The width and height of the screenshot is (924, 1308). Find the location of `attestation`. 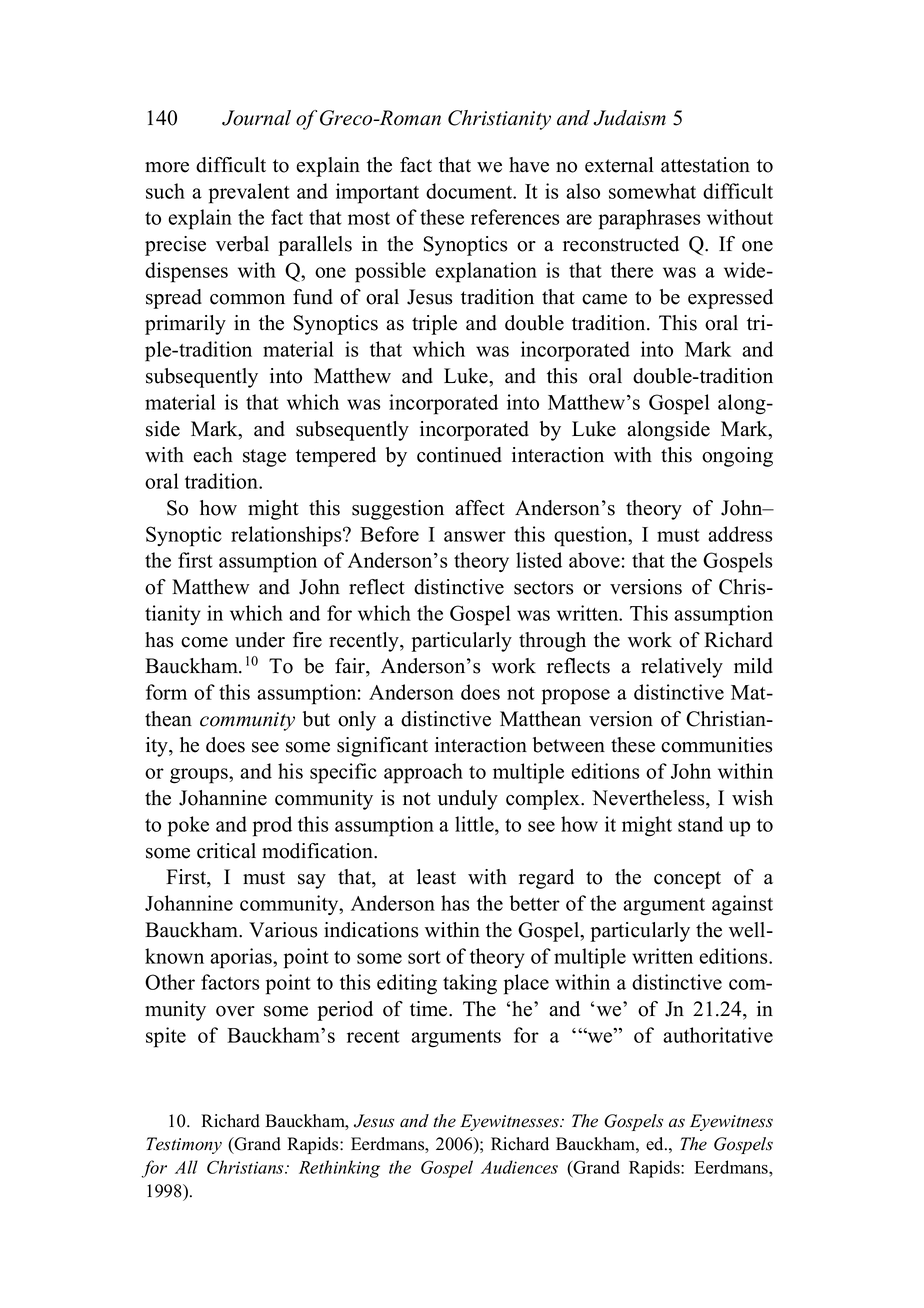

attestation is located at coordinates (705, 165).
